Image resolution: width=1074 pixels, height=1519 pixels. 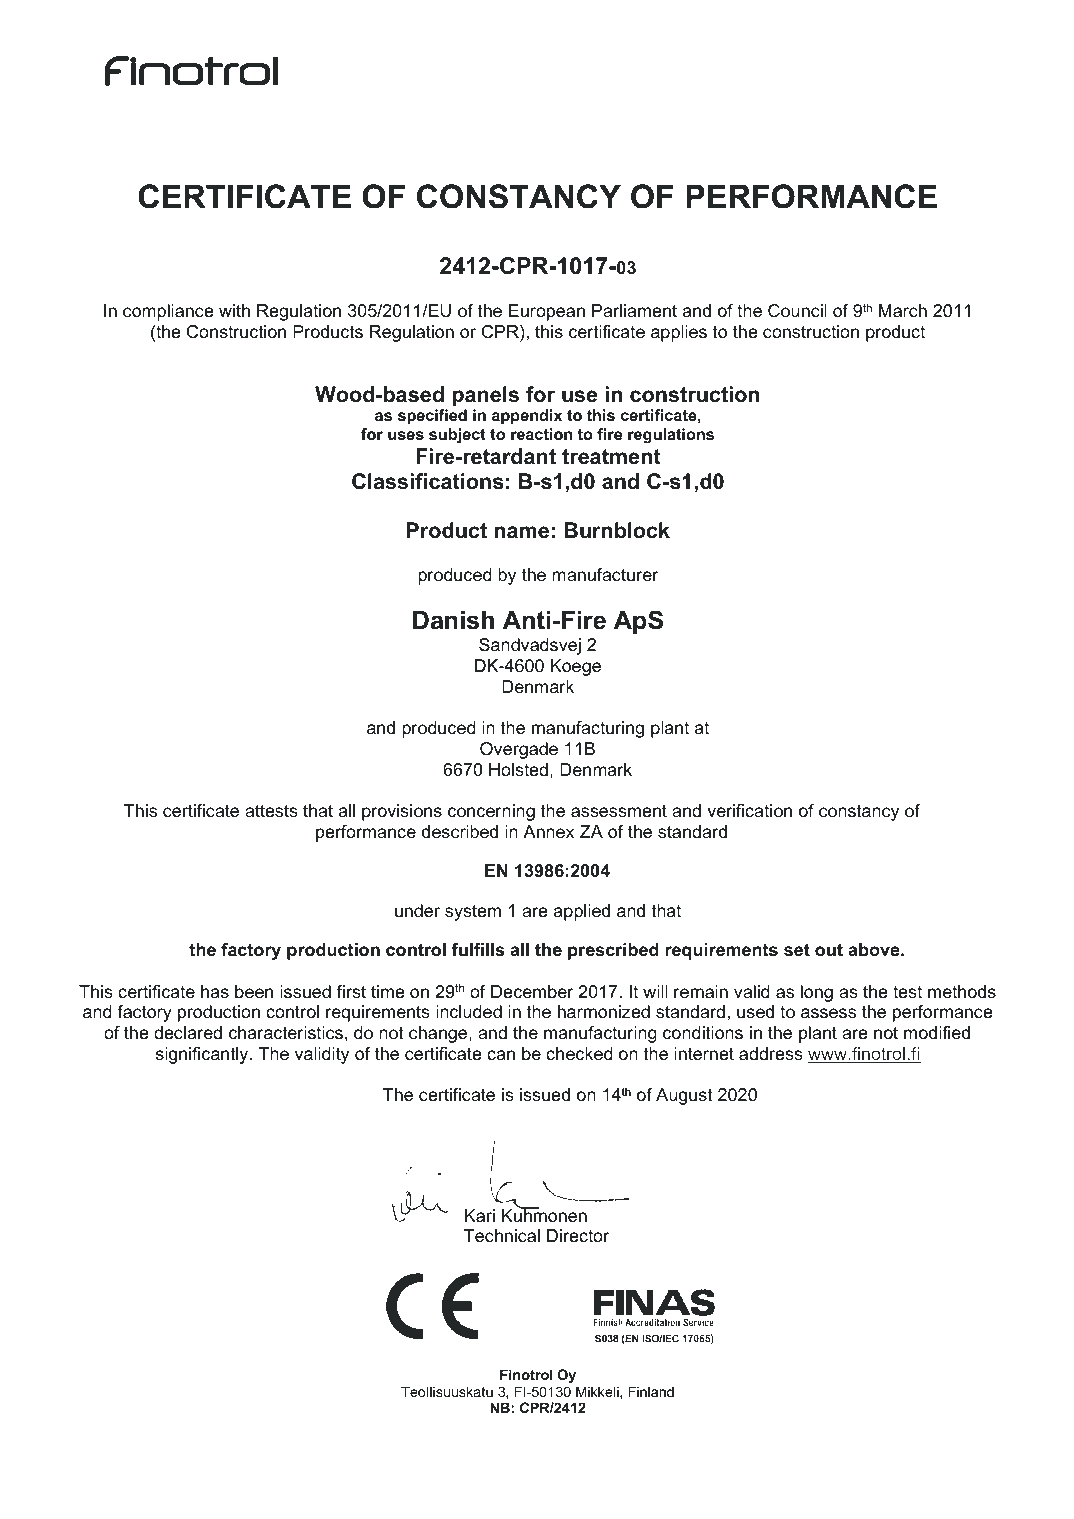 What do you see at coordinates (651, 1391) in the document?
I see `Finland` at bounding box center [651, 1391].
